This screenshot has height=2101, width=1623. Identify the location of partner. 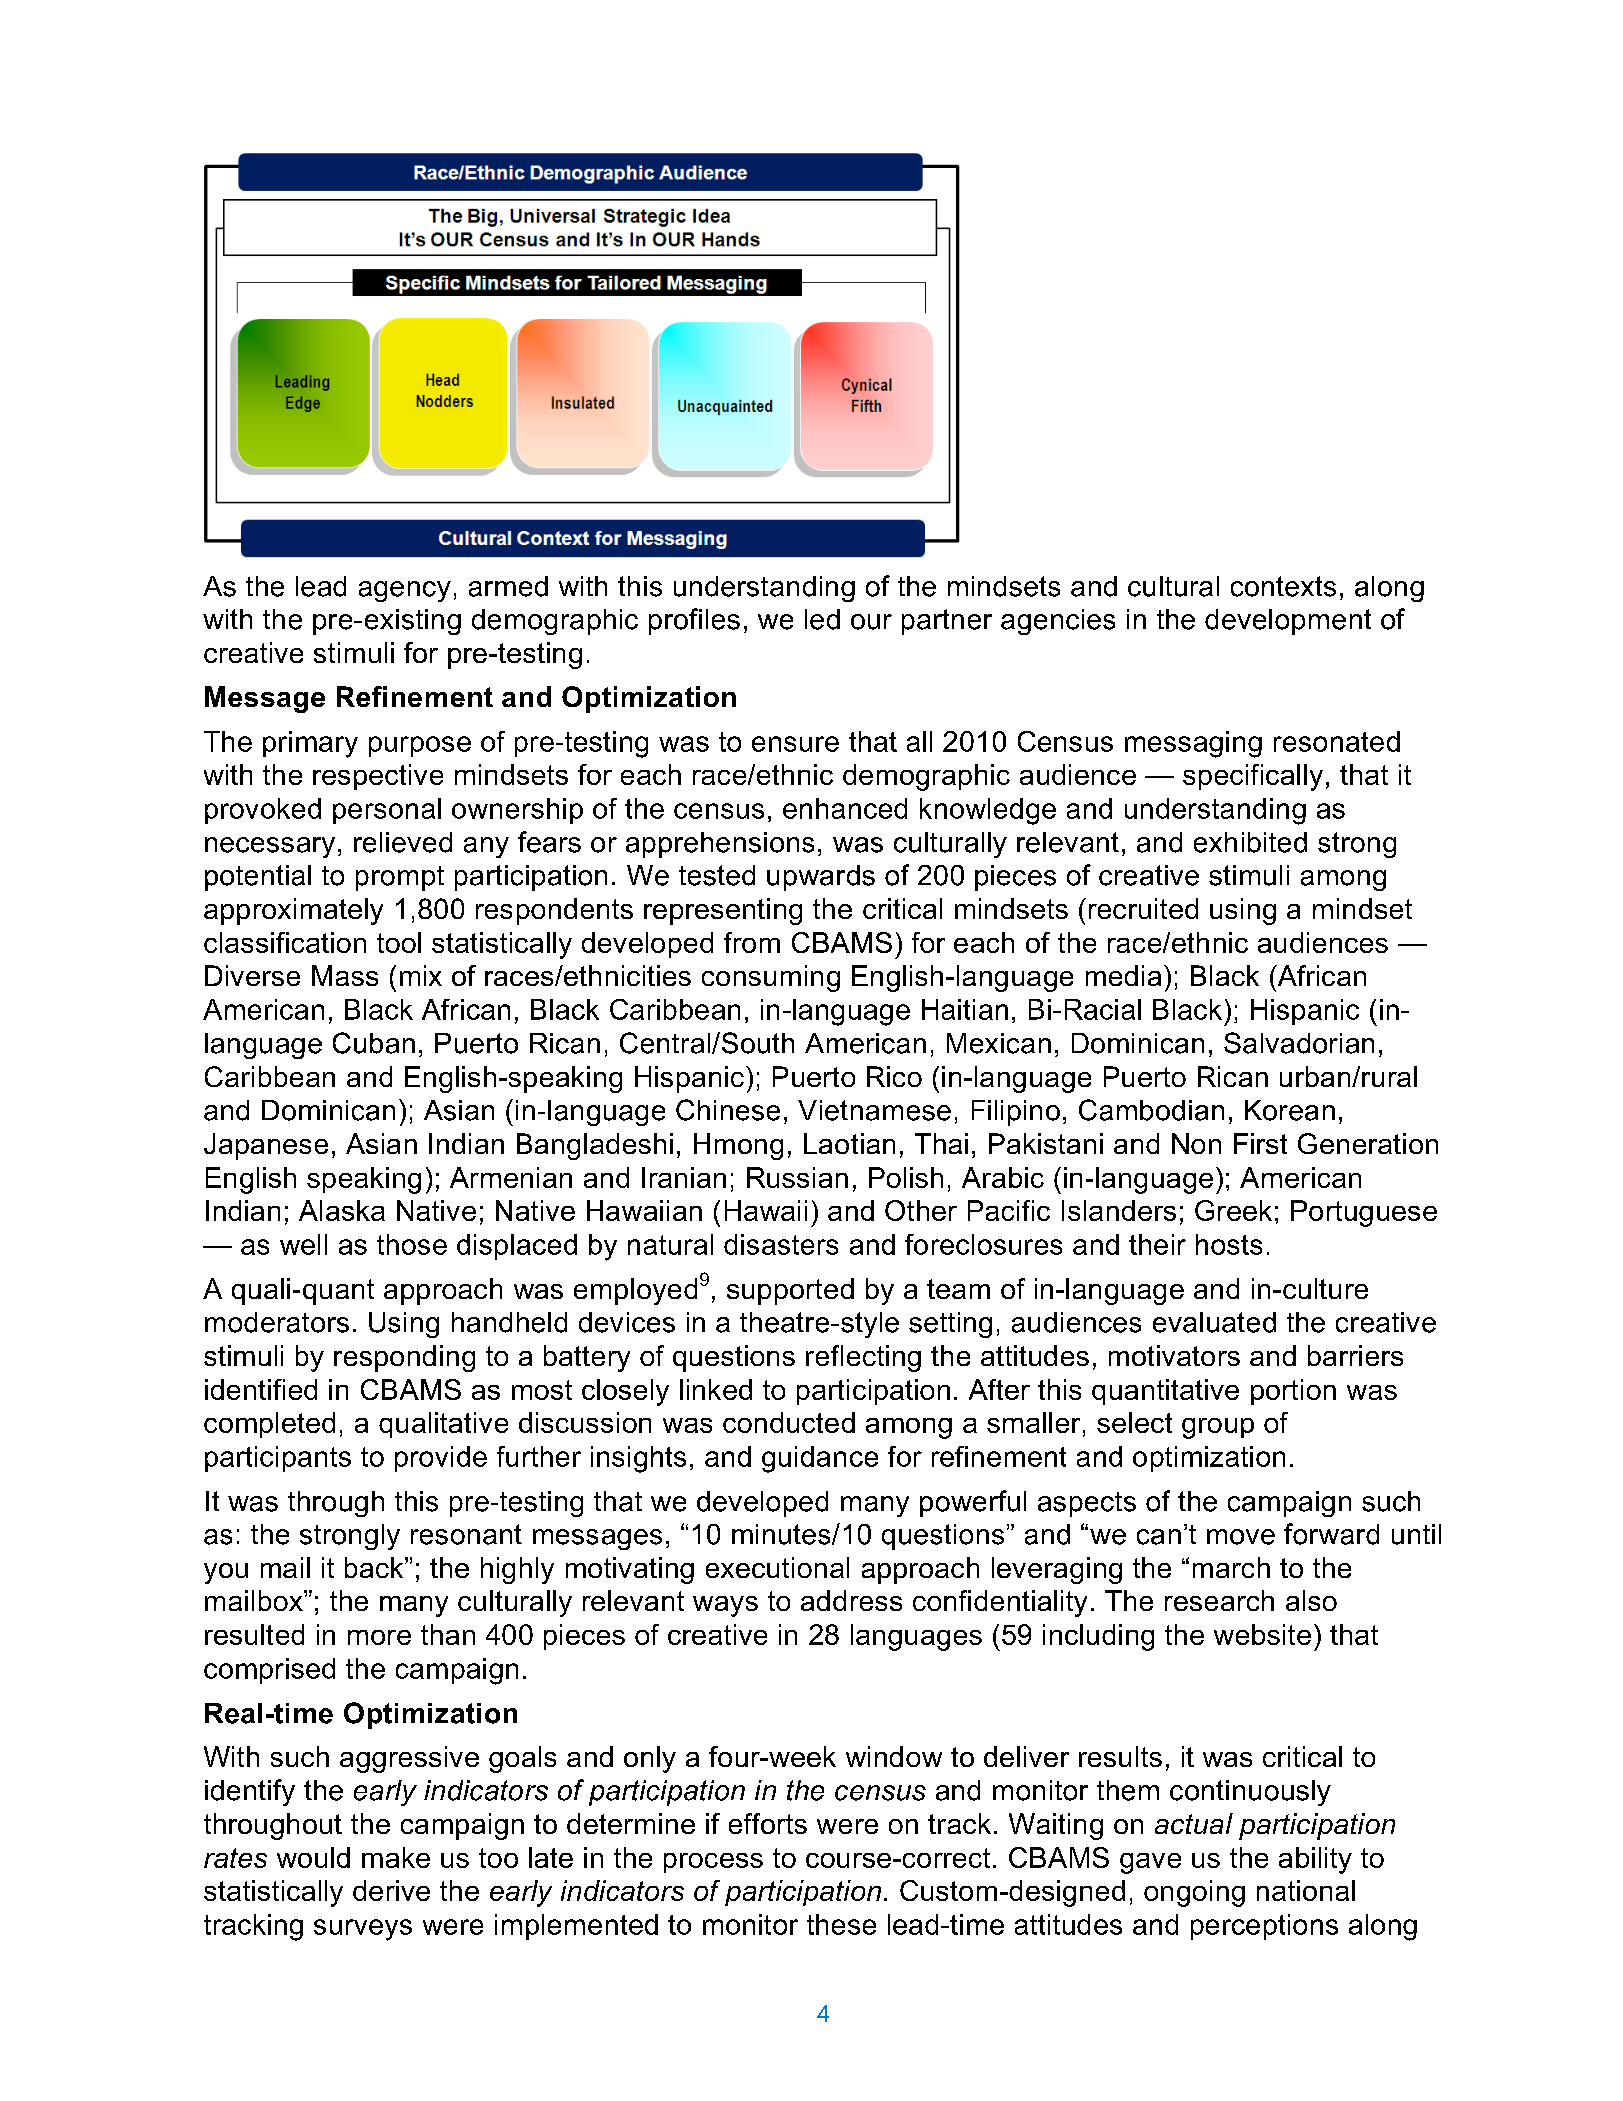
(947, 622).
